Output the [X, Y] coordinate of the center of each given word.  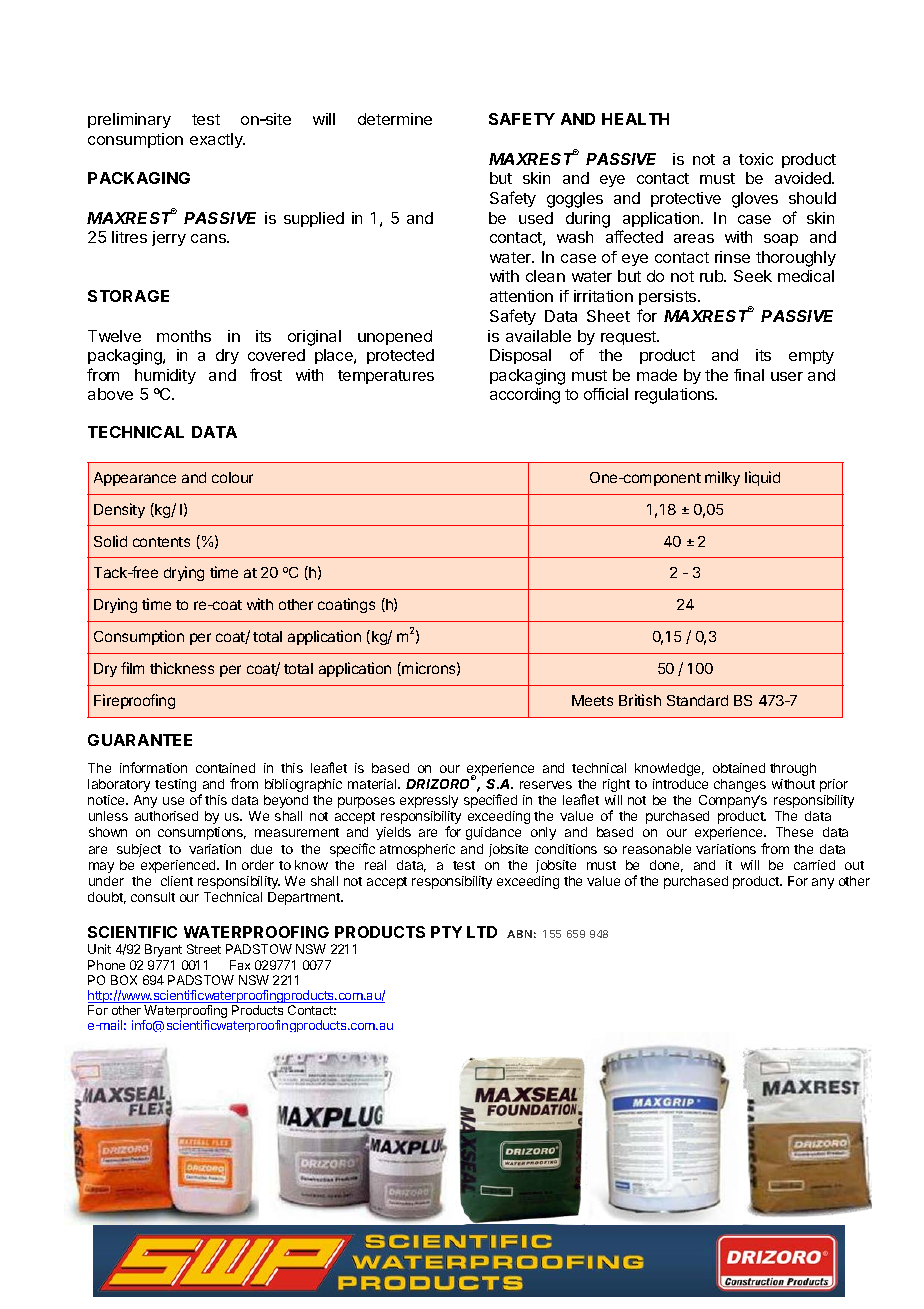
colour [232, 477]
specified [490, 801]
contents [161, 542]
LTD [482, 932]
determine [395, 119]
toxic [756, 159]
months [184, 336]
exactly [217, 140]
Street [204, 949]
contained [225, 768]
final [749, 375]
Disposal [520, 356]
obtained [739, 768]
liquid [762, 478]
